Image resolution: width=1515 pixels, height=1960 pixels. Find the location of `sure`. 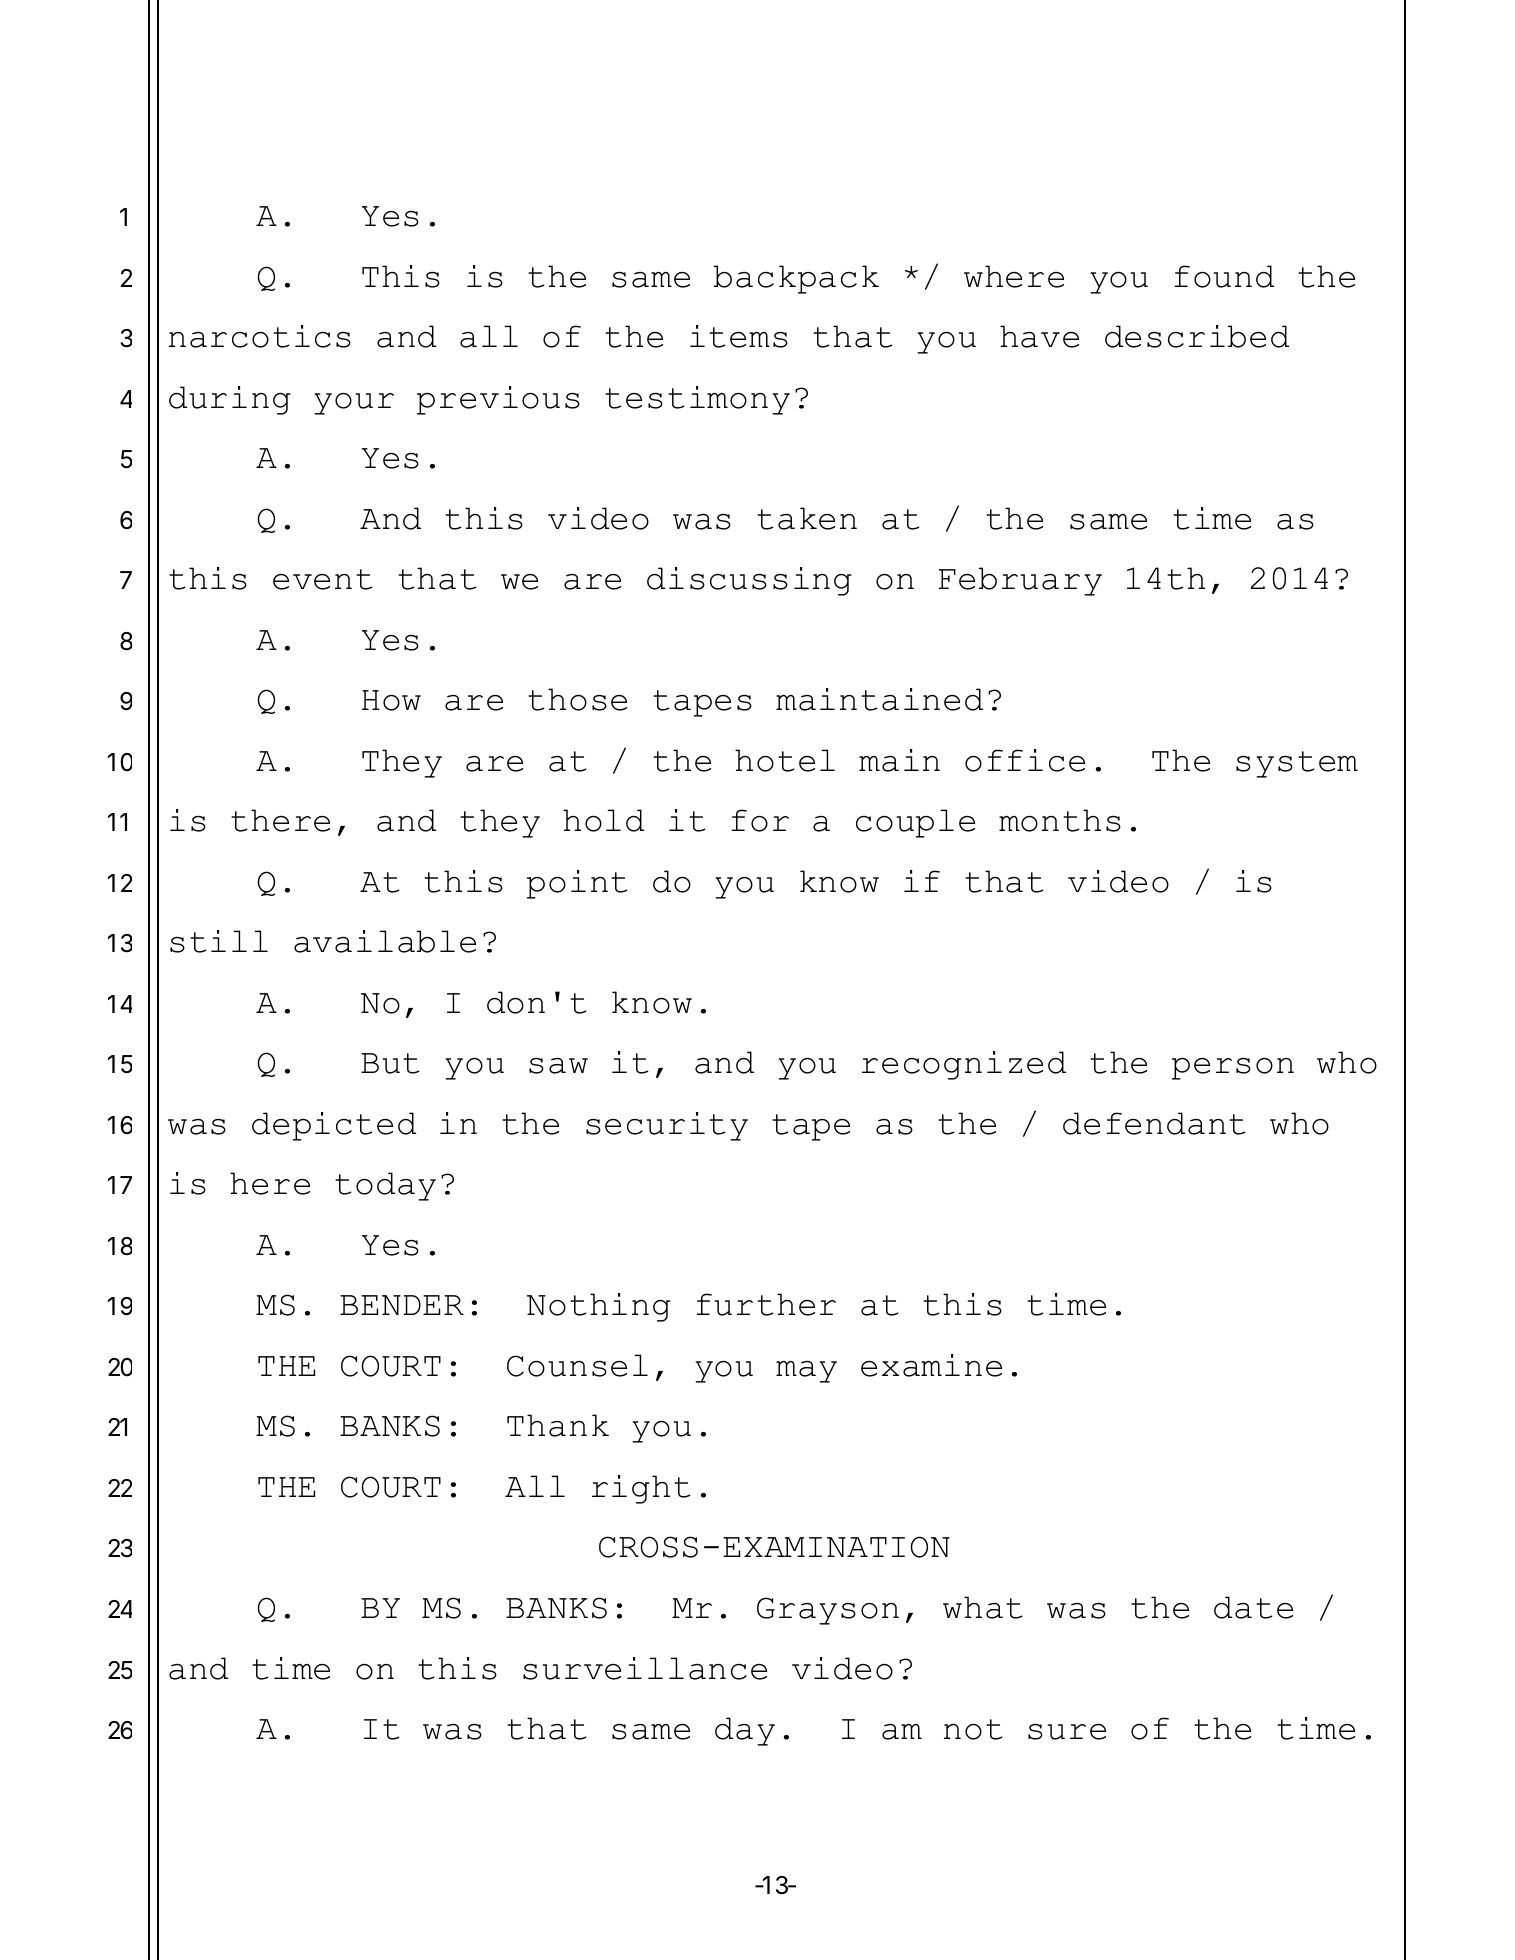

sure is located at coordinates (1067, 1732).
